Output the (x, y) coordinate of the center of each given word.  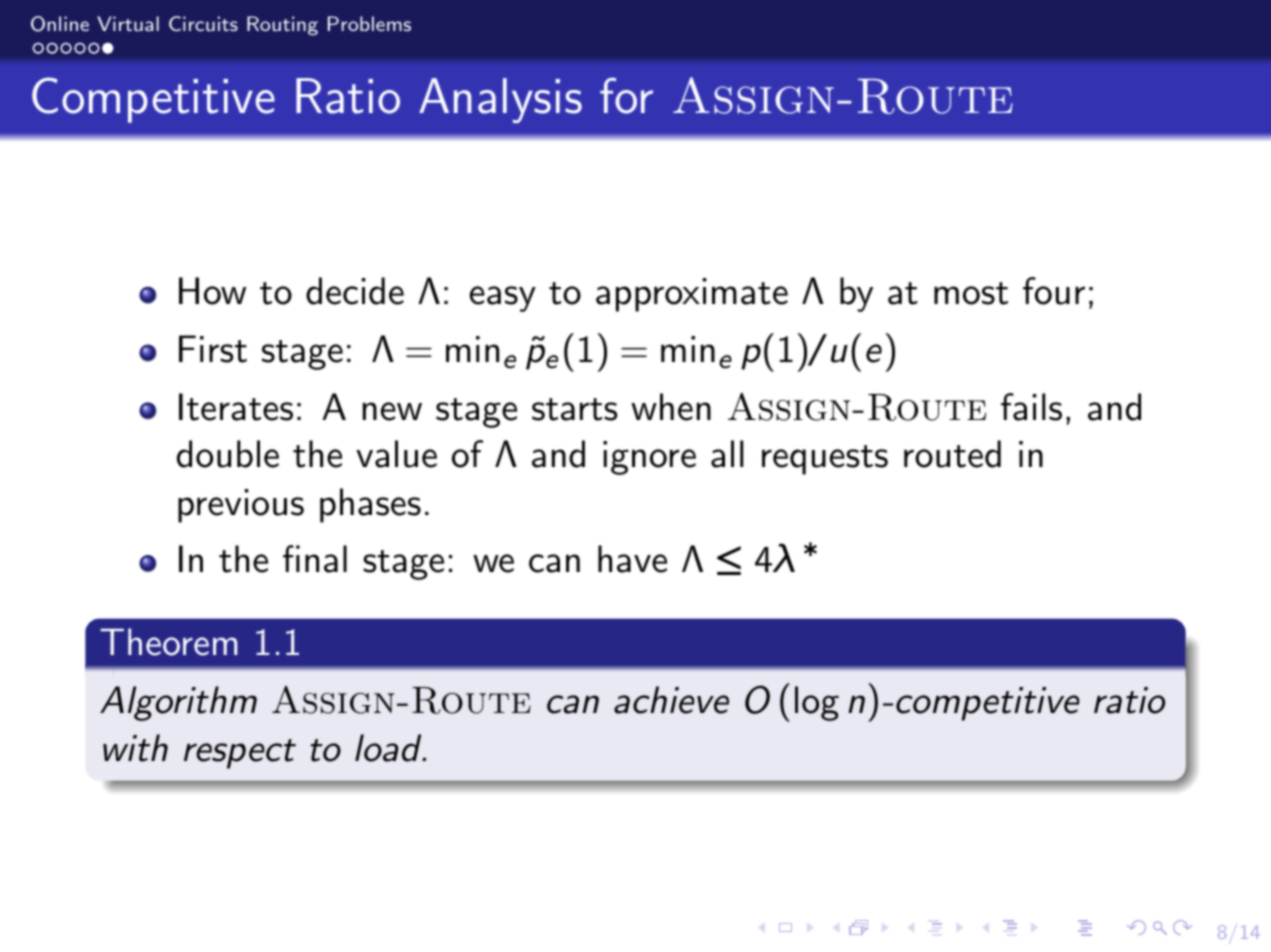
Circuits (203, 23)
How (212, 291)
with (135, 748)
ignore (649, 458)
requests (825, 460)
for (626, 96)
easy (503, 299)
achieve (671, 700)
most (971, 293)
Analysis (500, 100)
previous (241, 506)
